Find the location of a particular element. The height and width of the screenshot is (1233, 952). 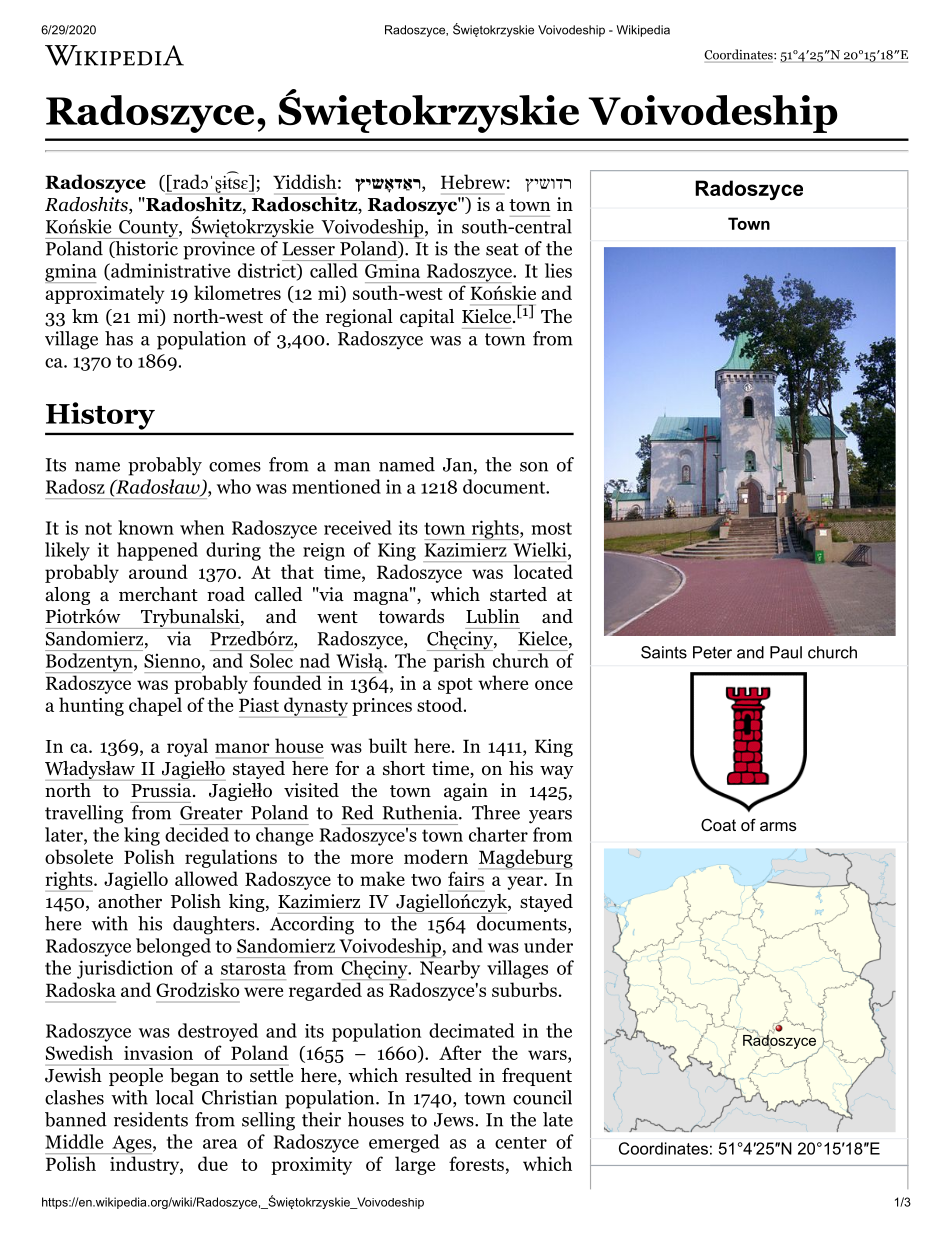

stood is located at coordinates (441, 704).
